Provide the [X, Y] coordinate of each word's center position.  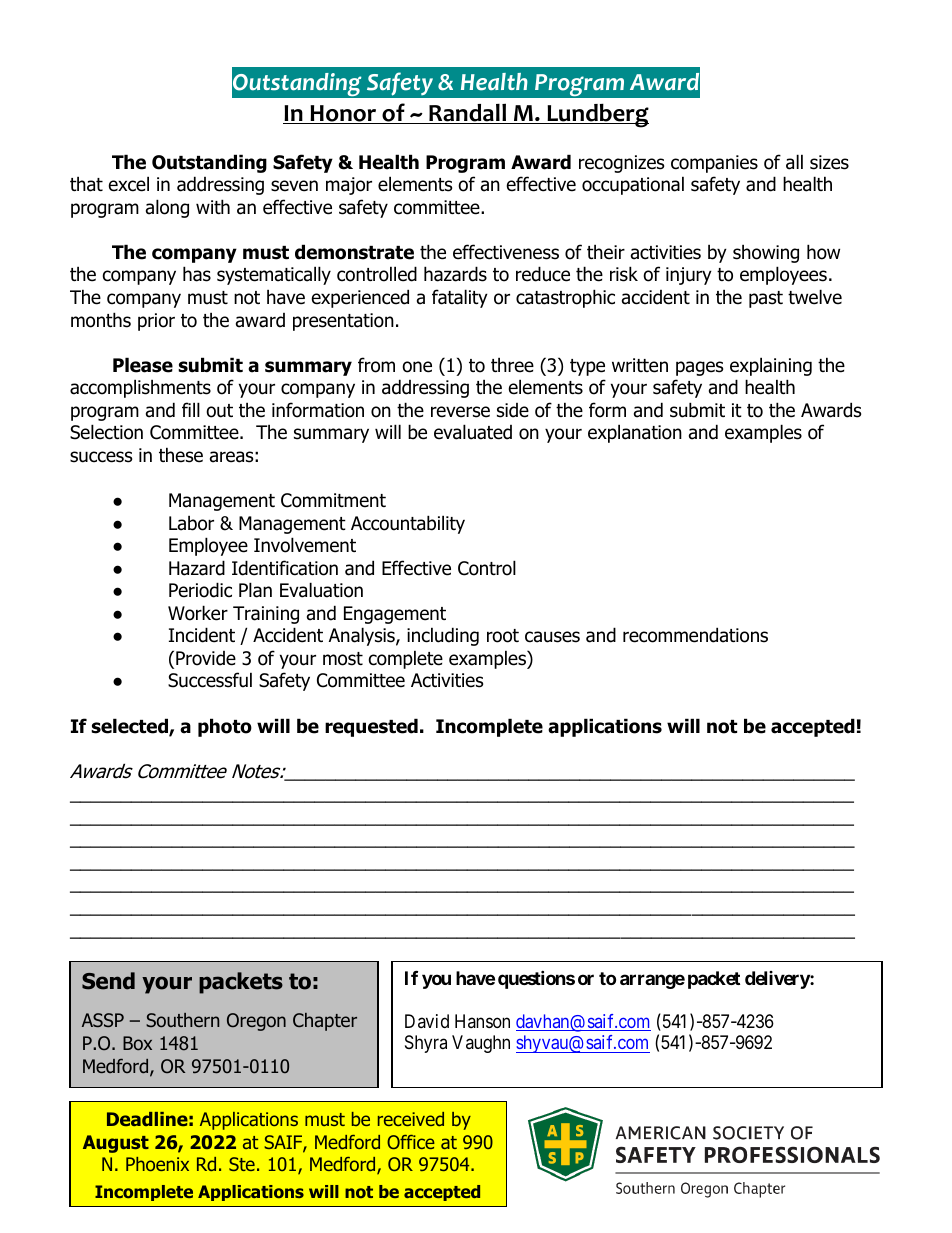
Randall [468, 113]
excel [129, 184]
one [417, 367]
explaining [771, 366]
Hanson [482, 1021]
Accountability [408, 524]
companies [714, 164]
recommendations [695, 635]
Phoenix [157, 1164]
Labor [191, 523]
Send [108, 981]
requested [371, 727]
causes [552, 637]
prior [156, 322]
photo [225, 727]
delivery [778, 980]
